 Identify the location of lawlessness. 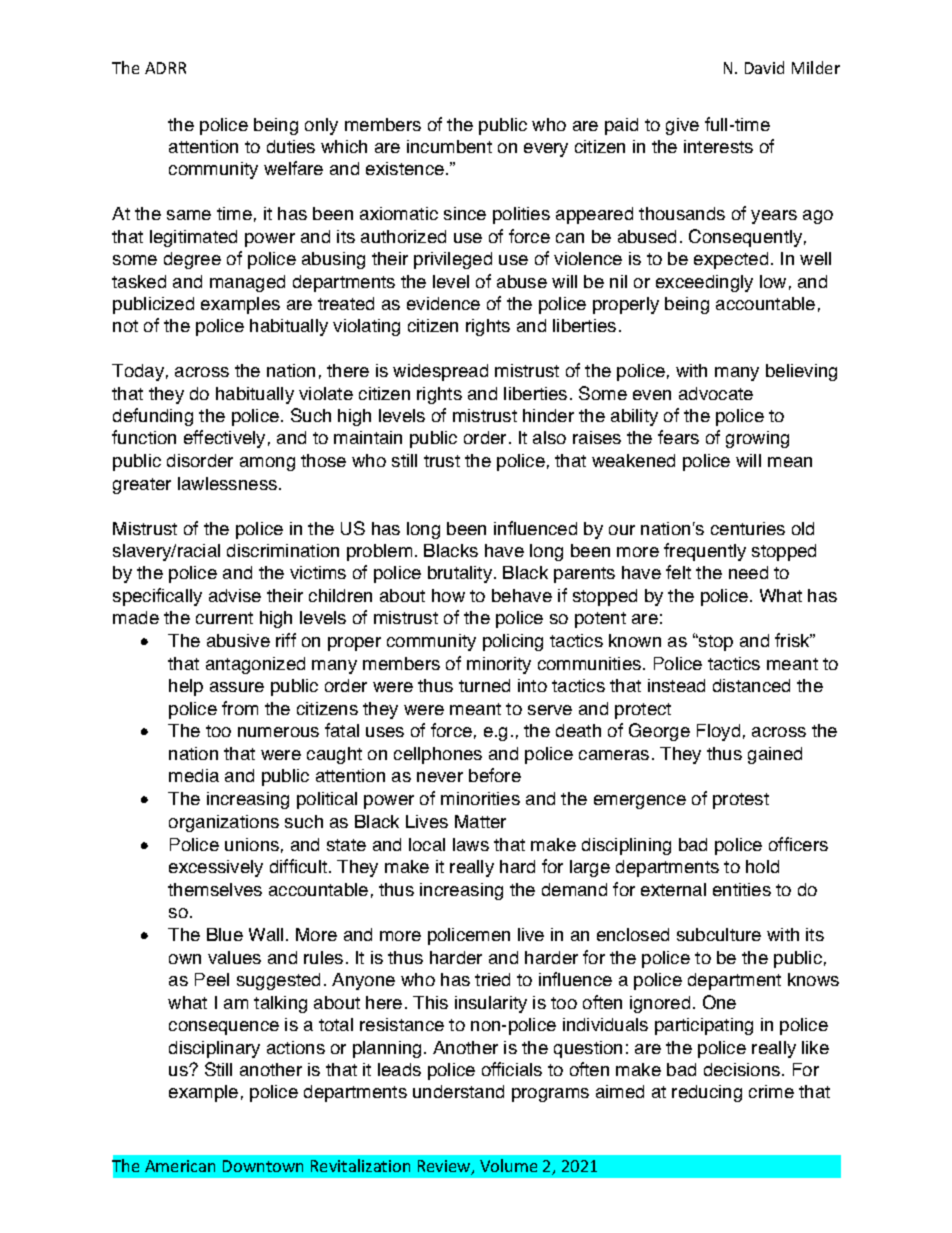
(229, 483).
